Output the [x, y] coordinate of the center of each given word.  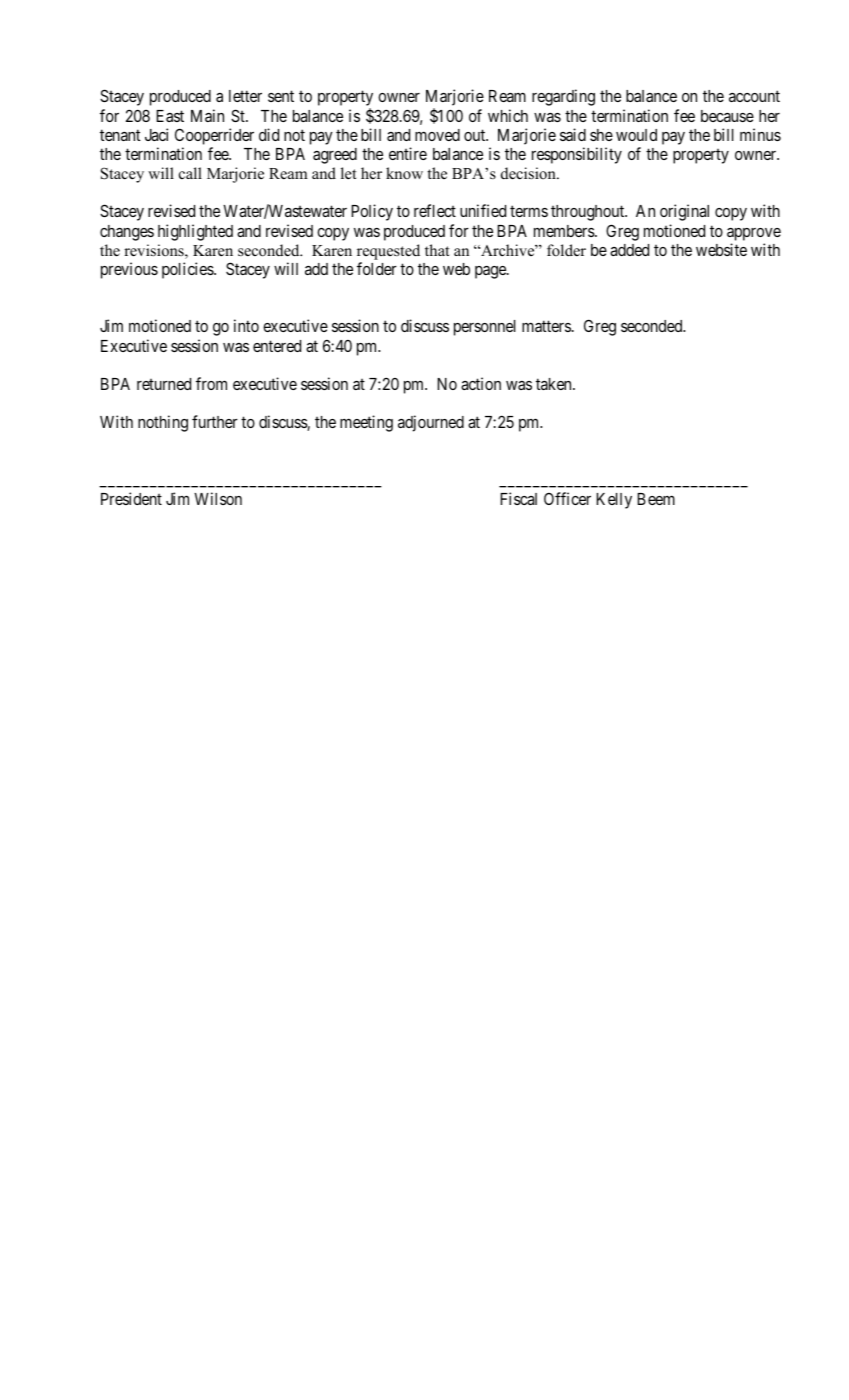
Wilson [218, 498]
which [508, 115]
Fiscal [518, 498]
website [721, 249]
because [727, 116]
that [437, 250]
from [211, 383]
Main [207, 115]
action [481, 383]
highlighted [195, 232]
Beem [656, 499]
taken [555, 384]
